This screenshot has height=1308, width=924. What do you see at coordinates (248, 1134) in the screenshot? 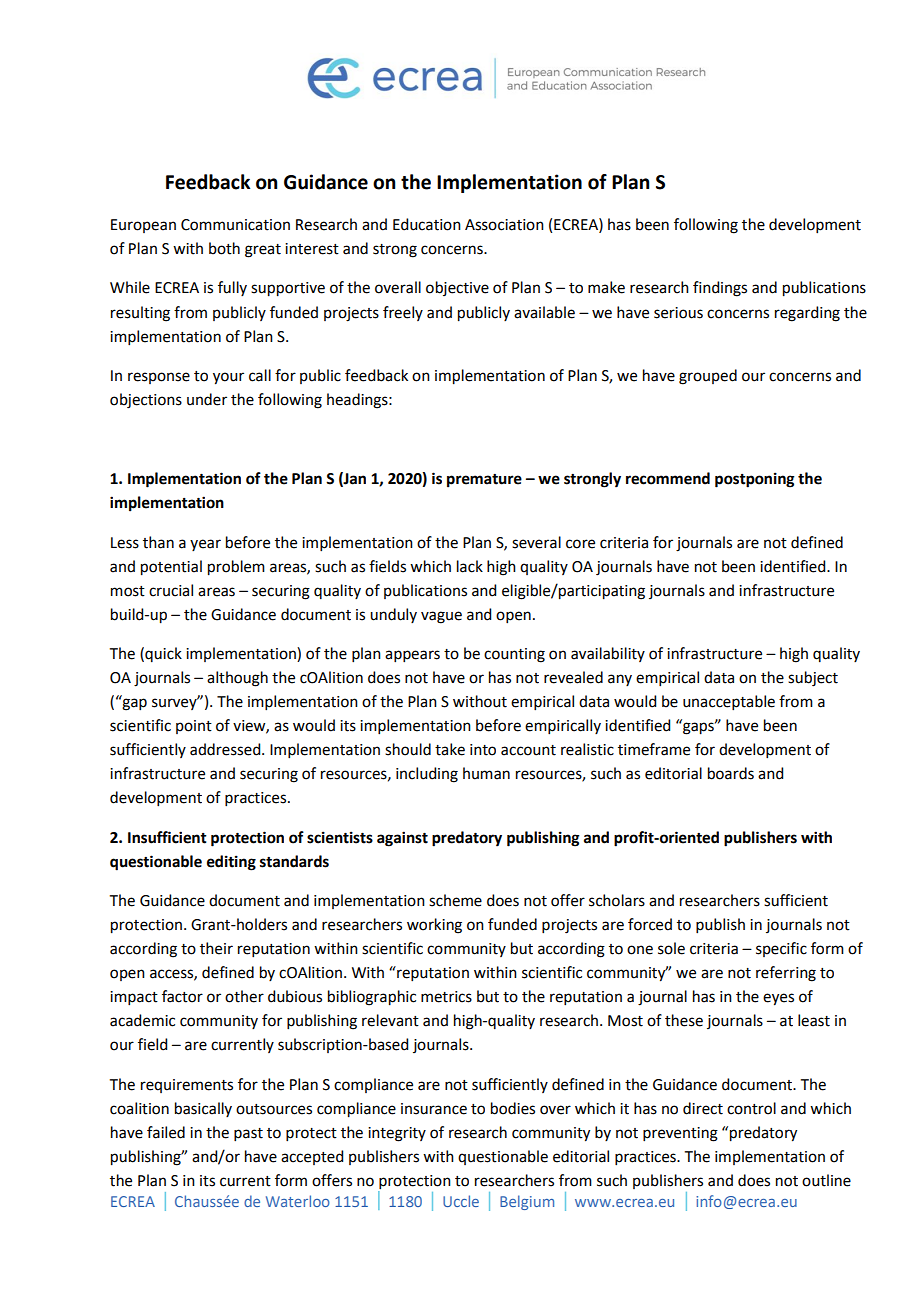
I see `past` at bounding box center [248, 1134].
